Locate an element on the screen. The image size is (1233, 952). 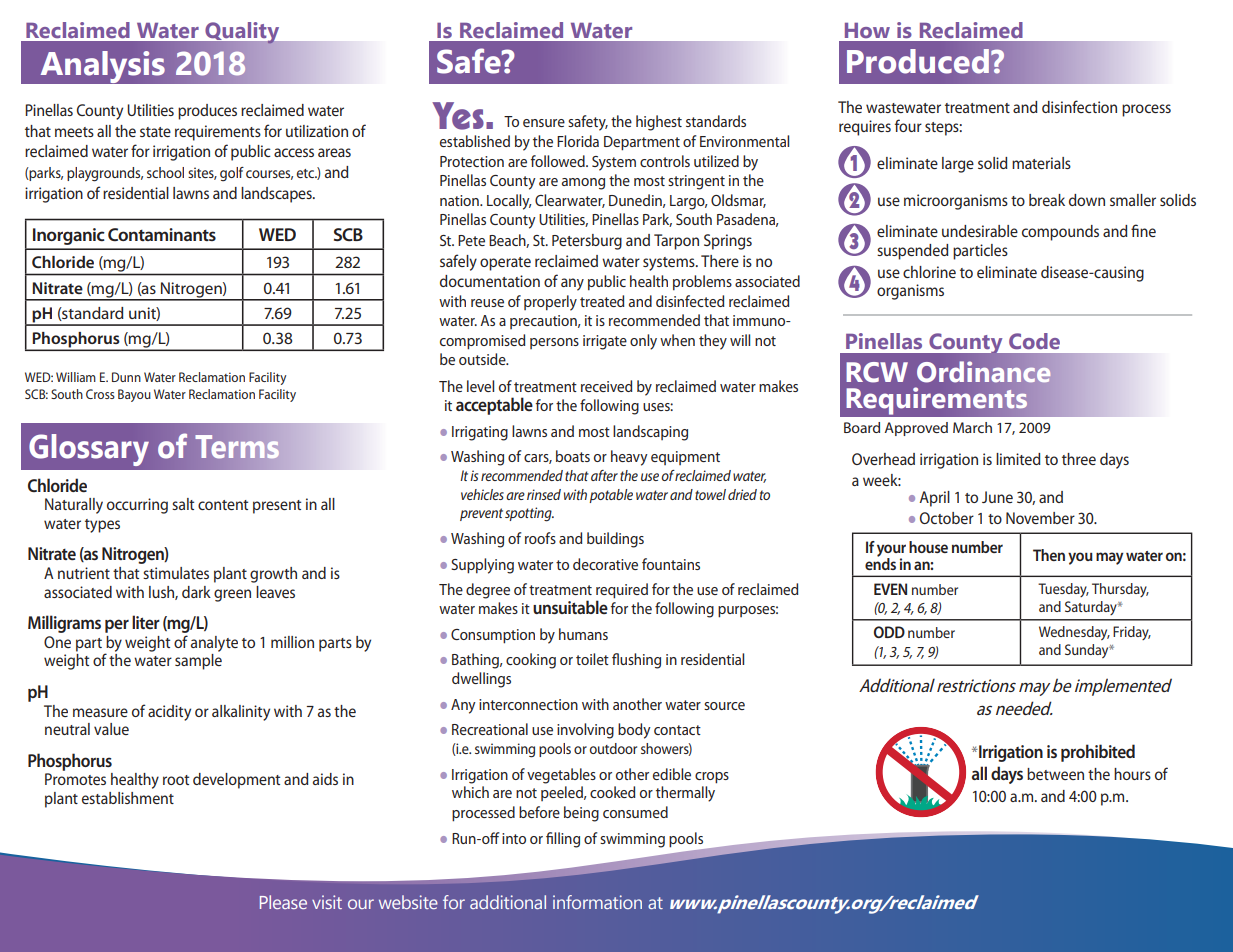
produces is located at coordinates (207, 112).
